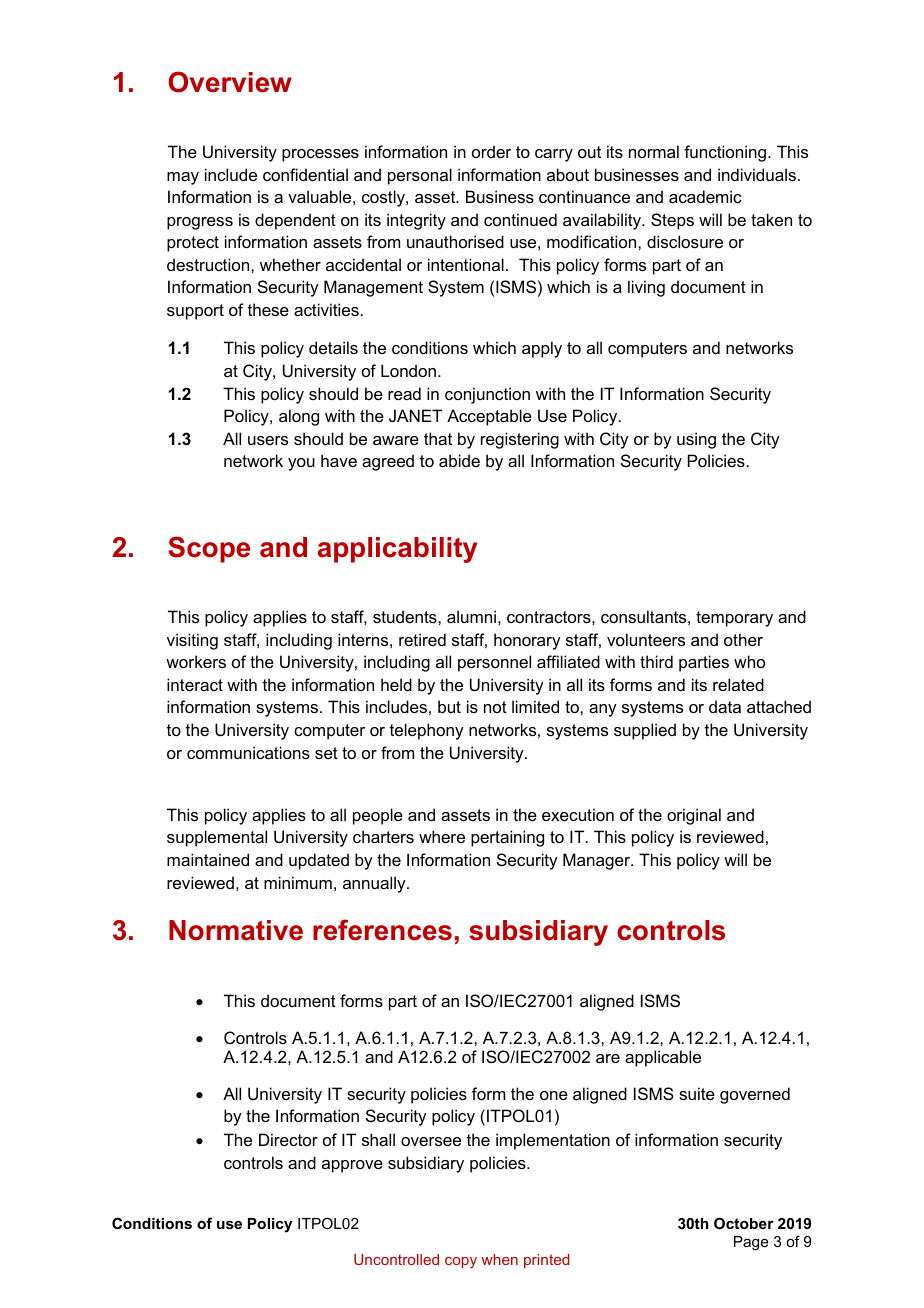  Describe the element at coordinates (725, 153) in the page. I see `functioning` at that location.
